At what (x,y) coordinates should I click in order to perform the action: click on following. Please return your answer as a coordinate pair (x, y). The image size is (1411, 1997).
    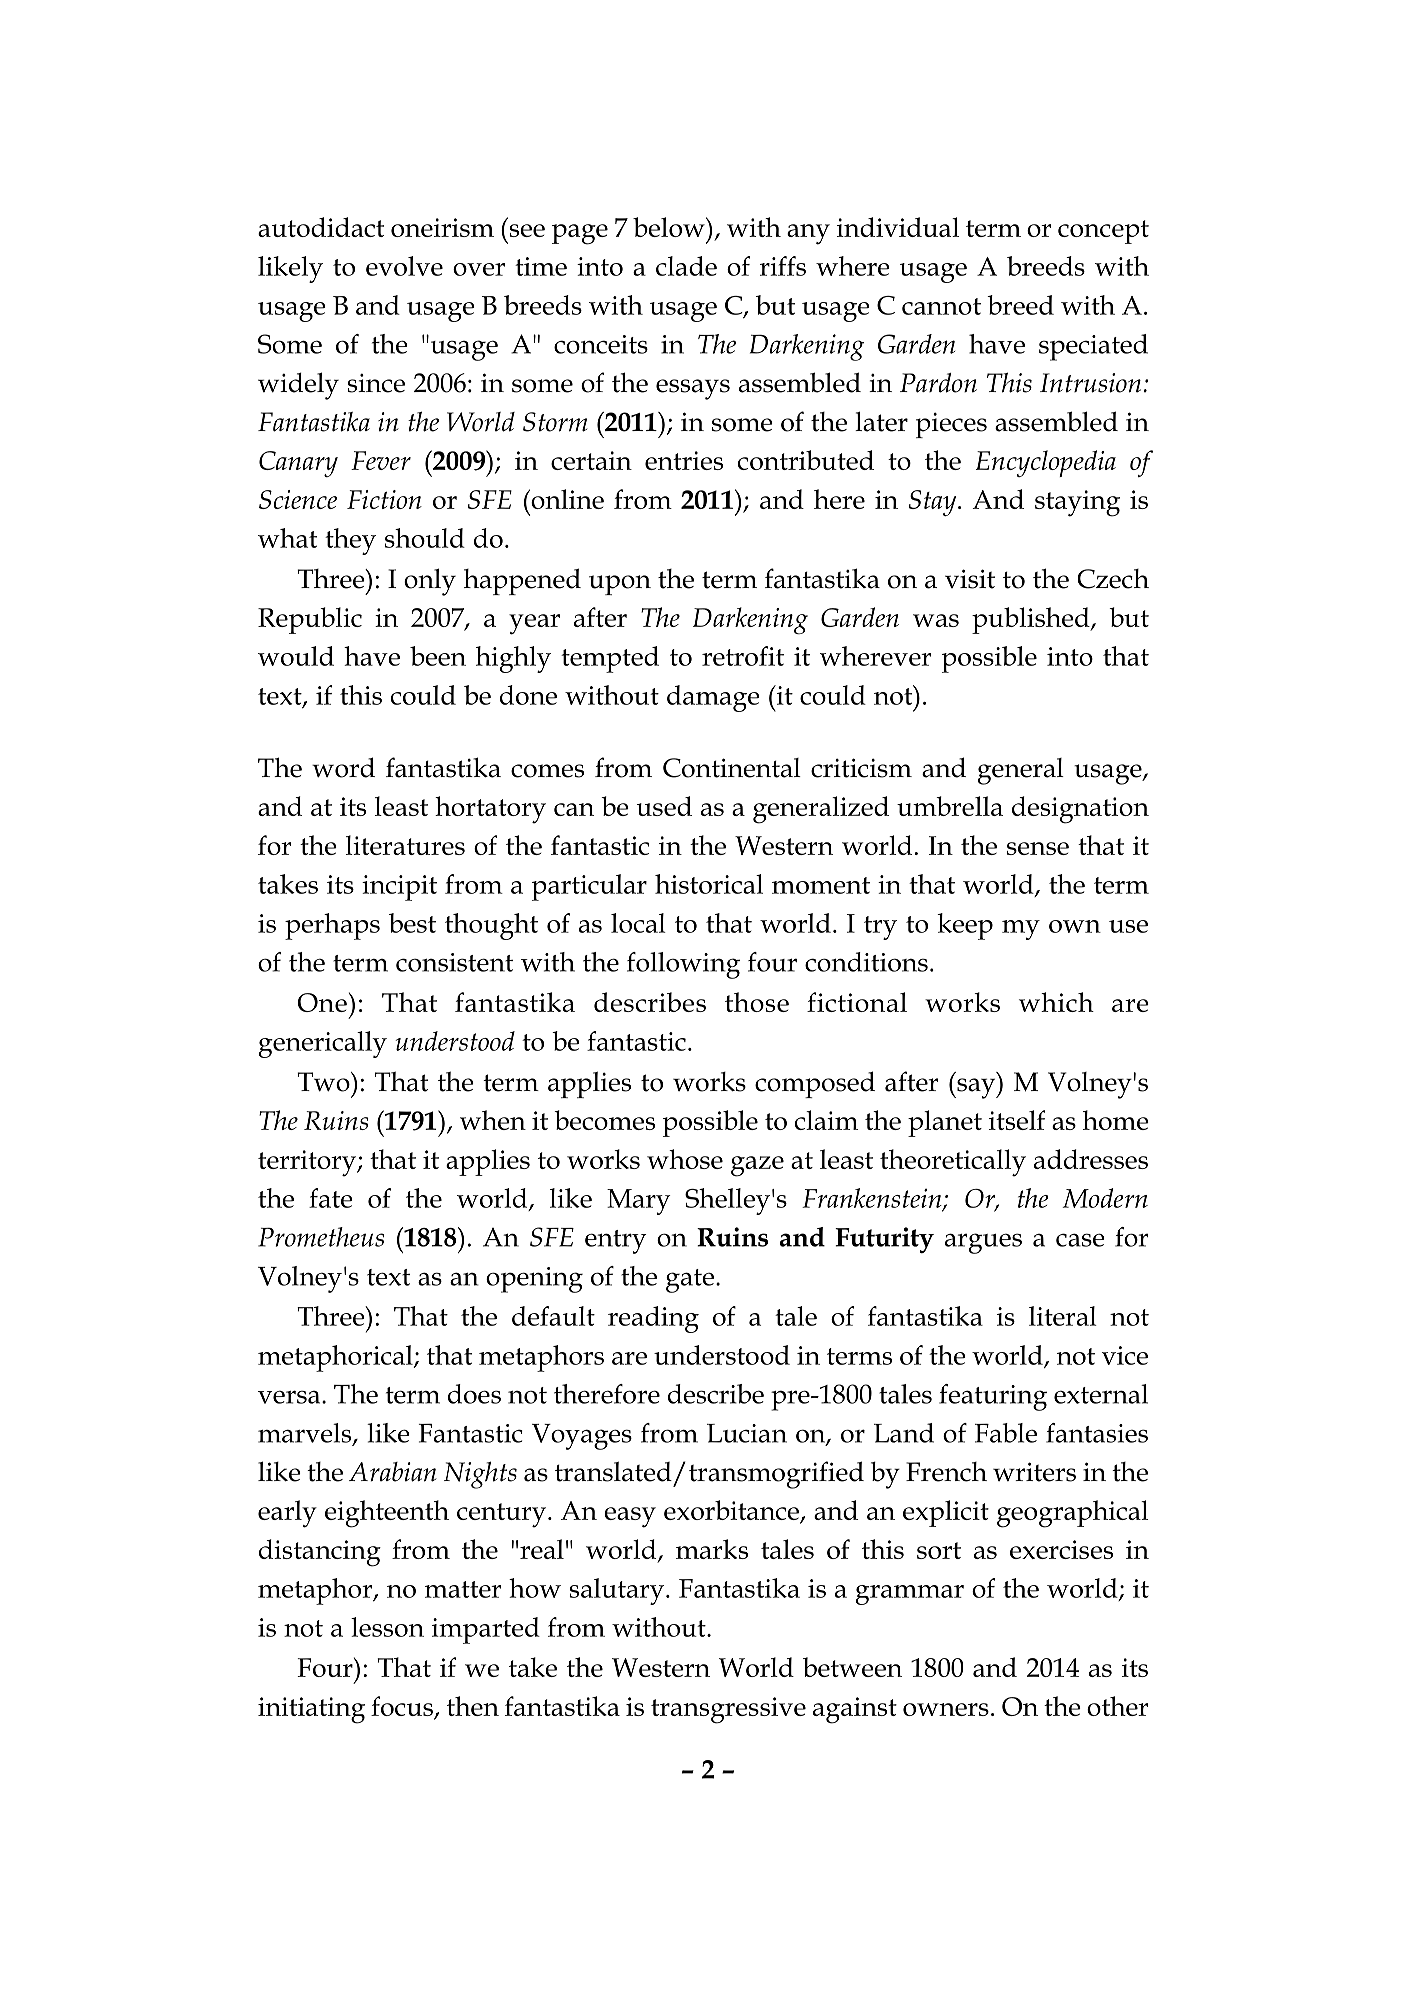
    Looking at the image, I should click on (683, 965).
